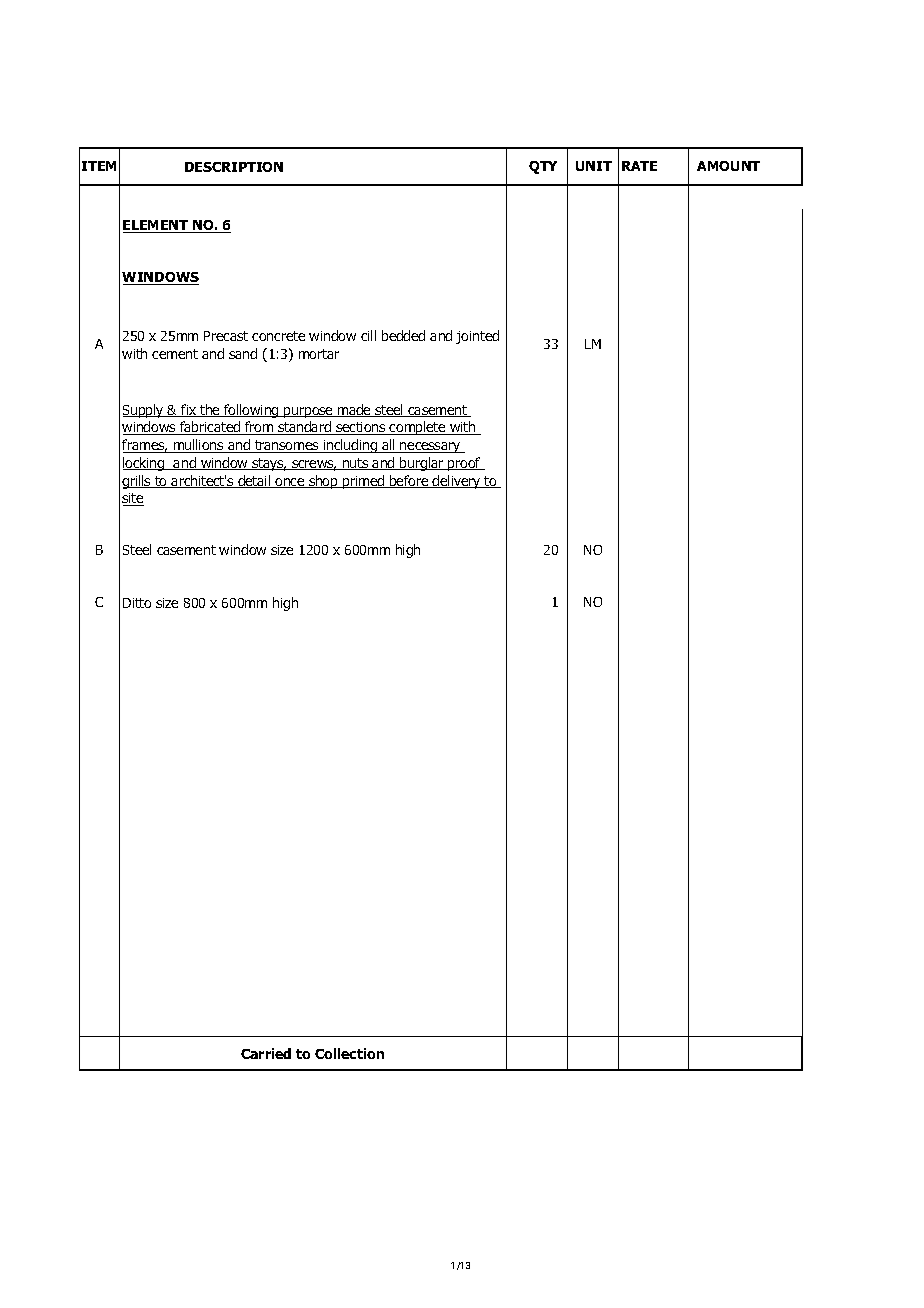 This screenshot has height=1308, width=924. Describe the element at coordinates (210, 410) in the screenshot. I see `the` at that location.
